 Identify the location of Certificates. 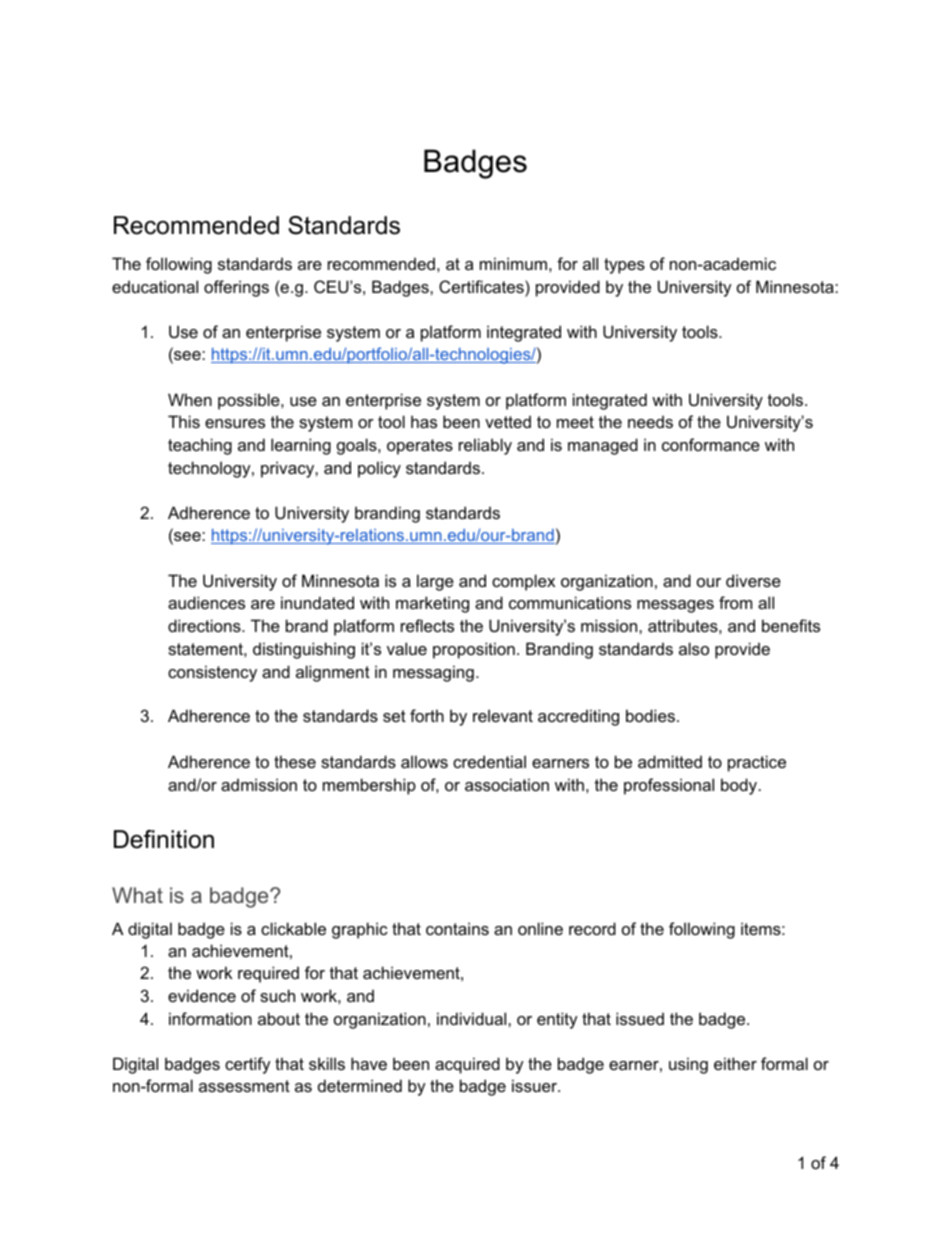
(482, 286).
